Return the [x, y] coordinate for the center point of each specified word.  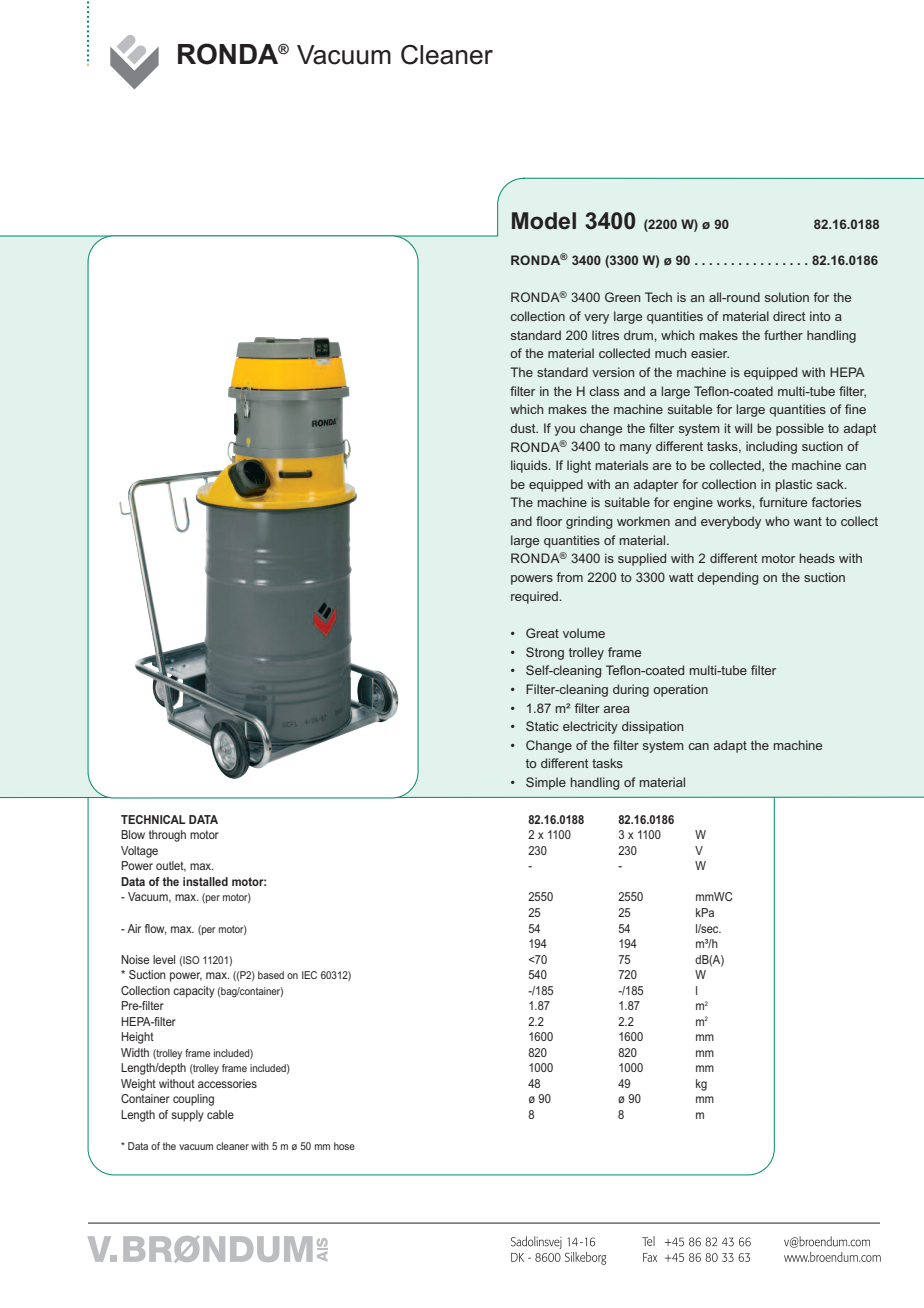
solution [787, 297]
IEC [309, 975]
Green [622, 297]
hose [344, 1146]
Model [544, 221]
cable [220, 1114]
